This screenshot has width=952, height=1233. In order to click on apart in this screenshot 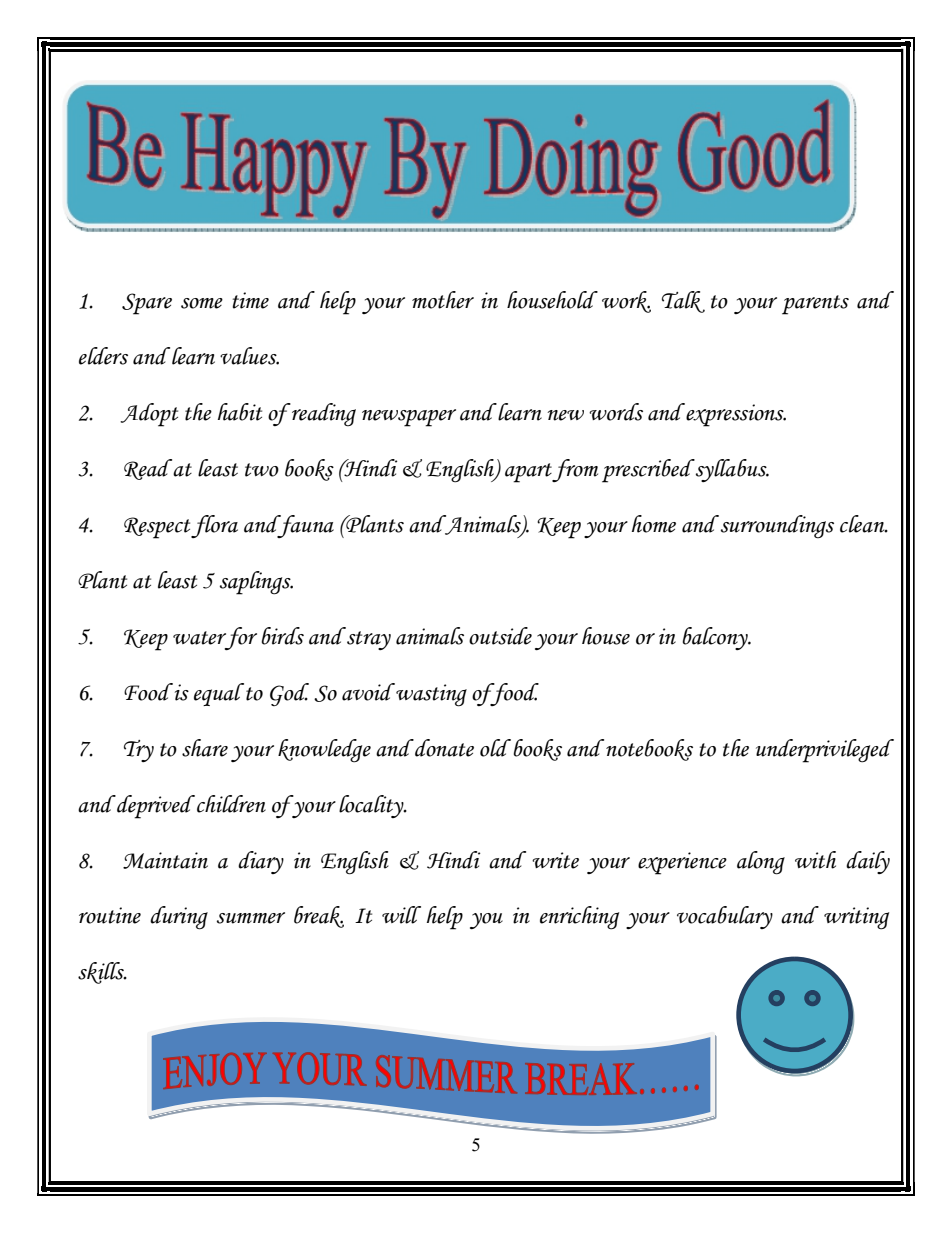, I will do `click(529, 473)`.
